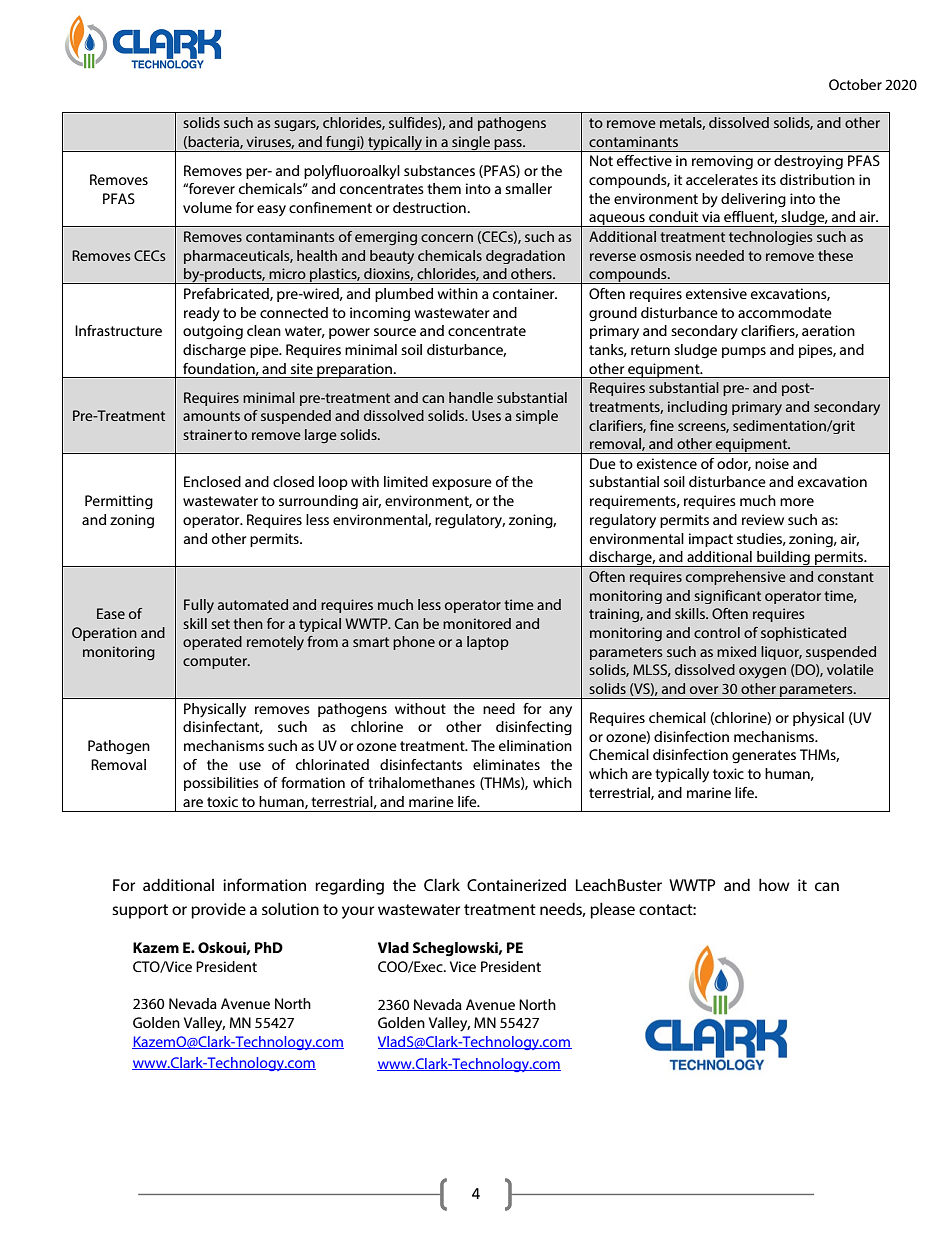 The width and height of the screenshot is (952, 1233). I want to click on exposure, so click(462, 484).
